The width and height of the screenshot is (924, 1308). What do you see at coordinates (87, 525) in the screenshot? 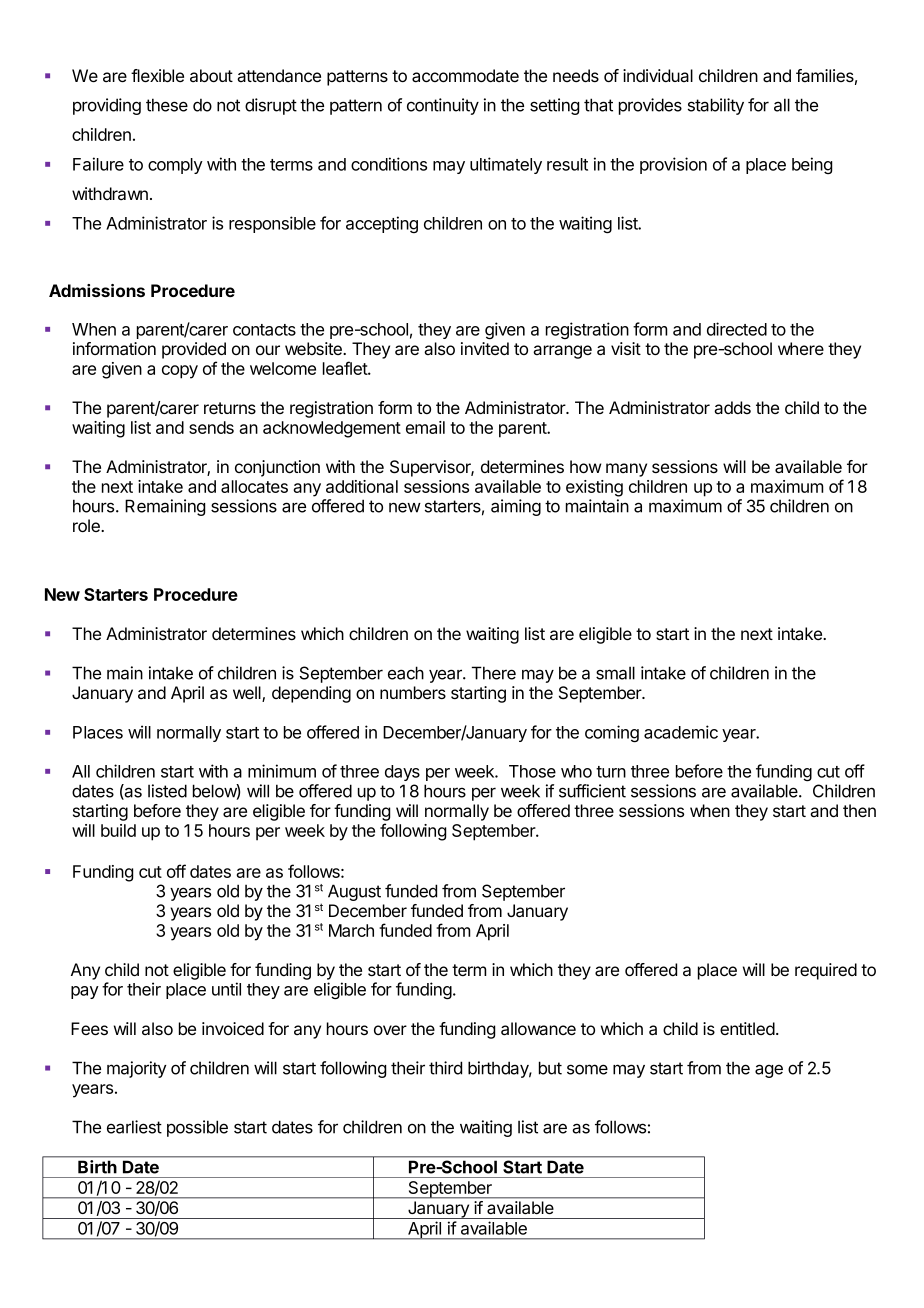
I see `role` at bounding box center [87, 525].
